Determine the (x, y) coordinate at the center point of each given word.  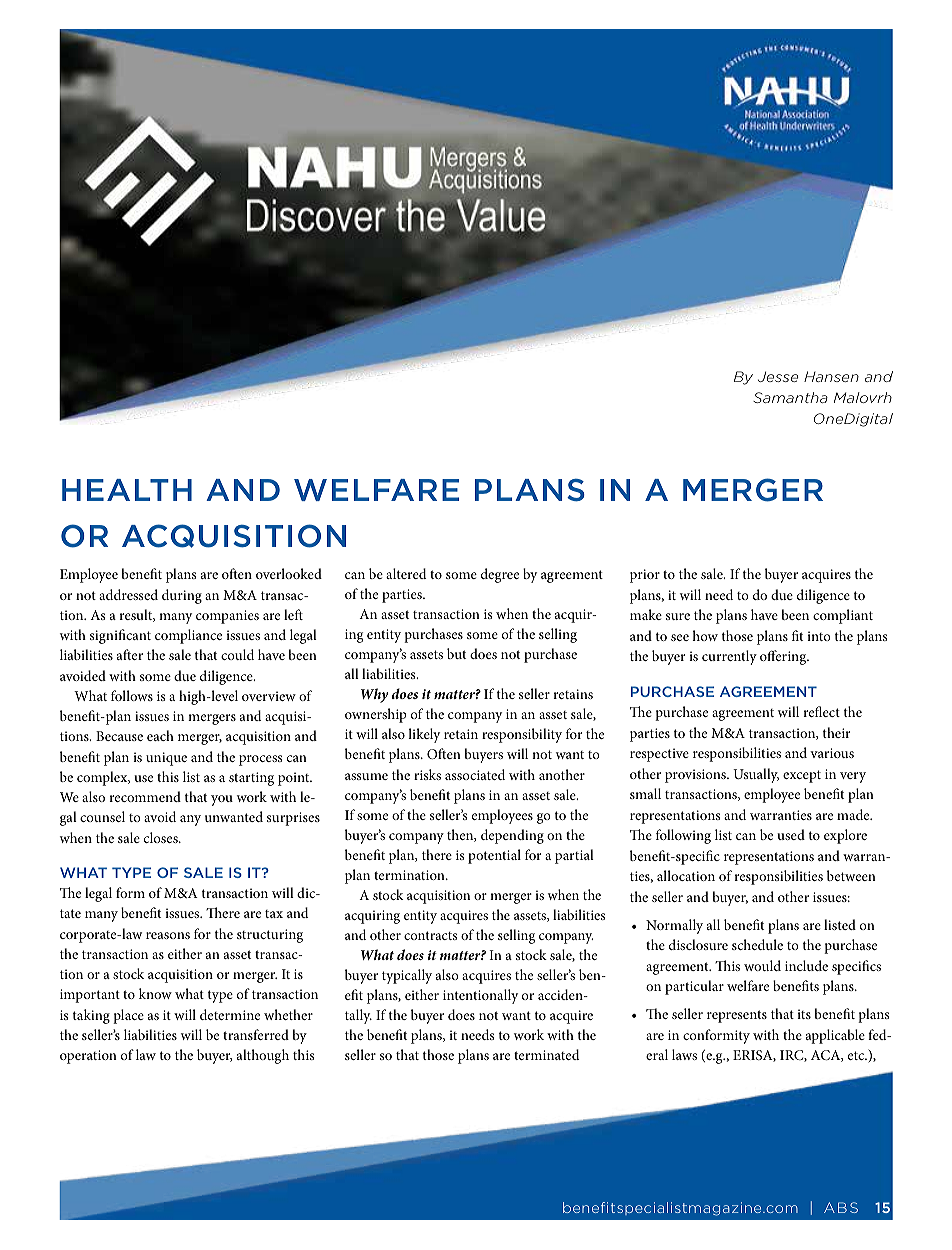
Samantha (790, 397)
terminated (547, 1054)
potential (494, 856)
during (182, 596)
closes (162, 837)
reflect (821, 711)
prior (645, 576)
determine (230, 1014)
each (160, 735)
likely (424, 735)
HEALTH (127, 490)
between (851, 875)
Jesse (778, 376)
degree (500, 575)
